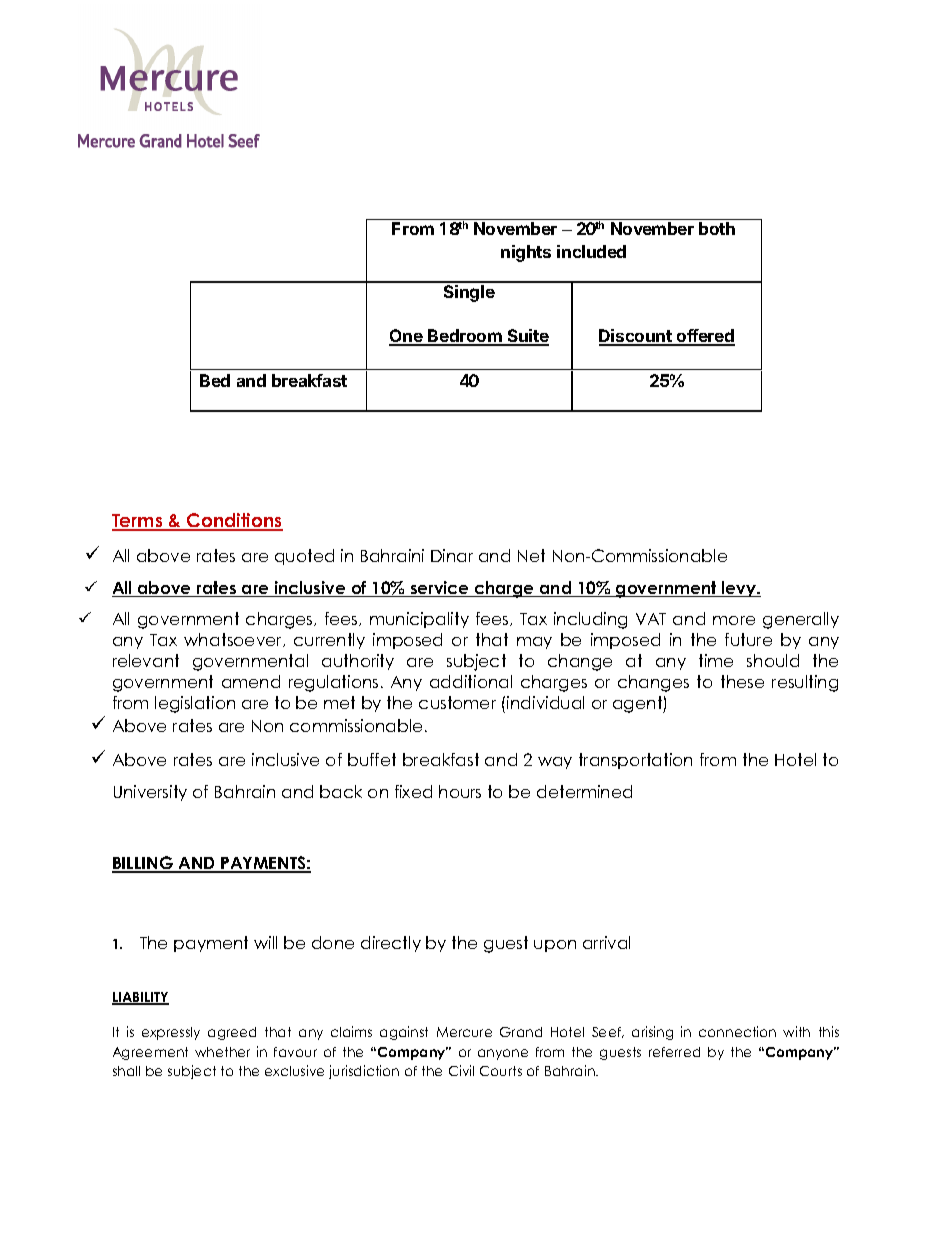 The width and height of the screenshot is (952, 1233). I want to click on nights, so click(526, 253).
